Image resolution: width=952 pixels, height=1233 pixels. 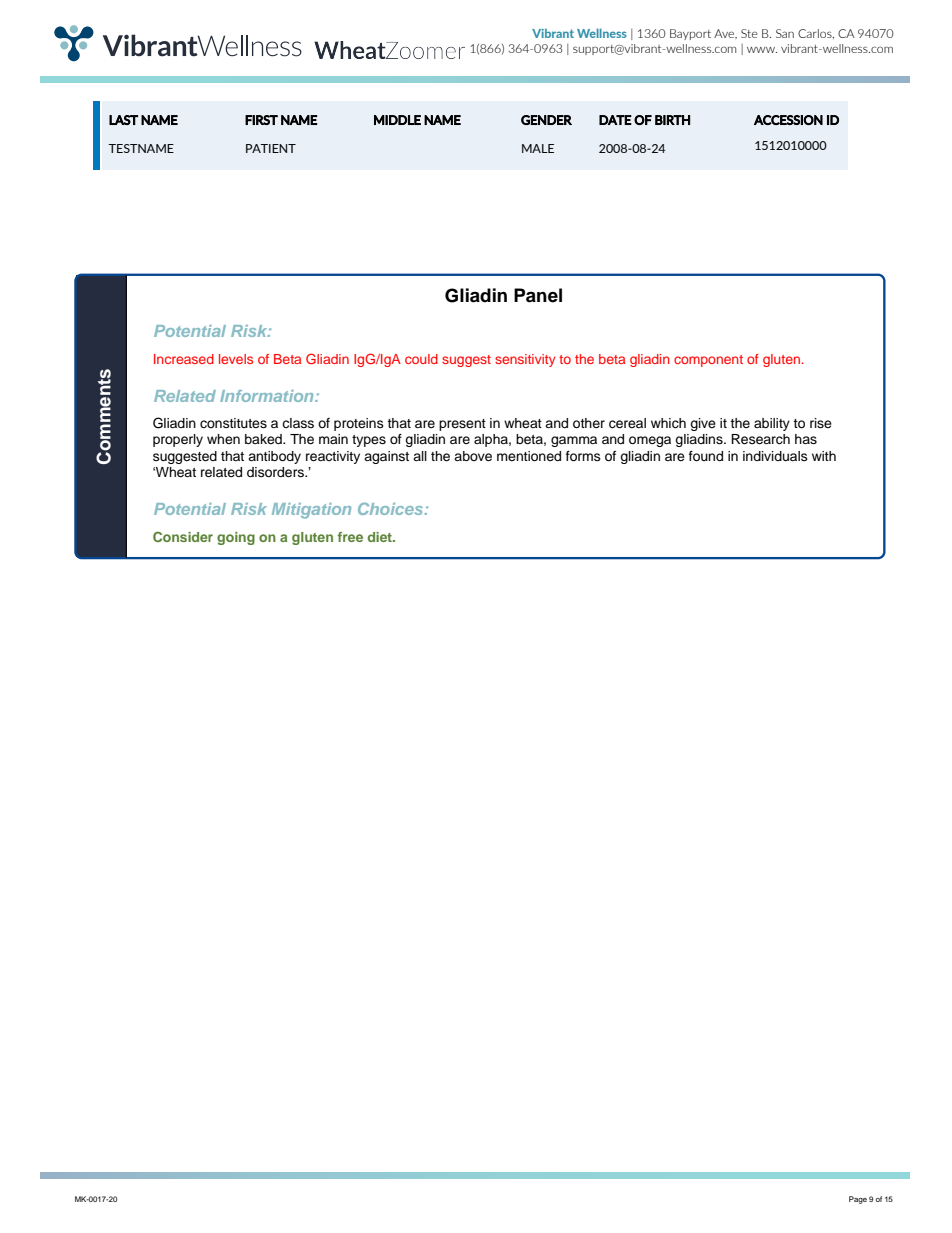 What do you see at coordinates (762, 50) in the screenshot?
I see `www` at bounding box center [762, 50].
